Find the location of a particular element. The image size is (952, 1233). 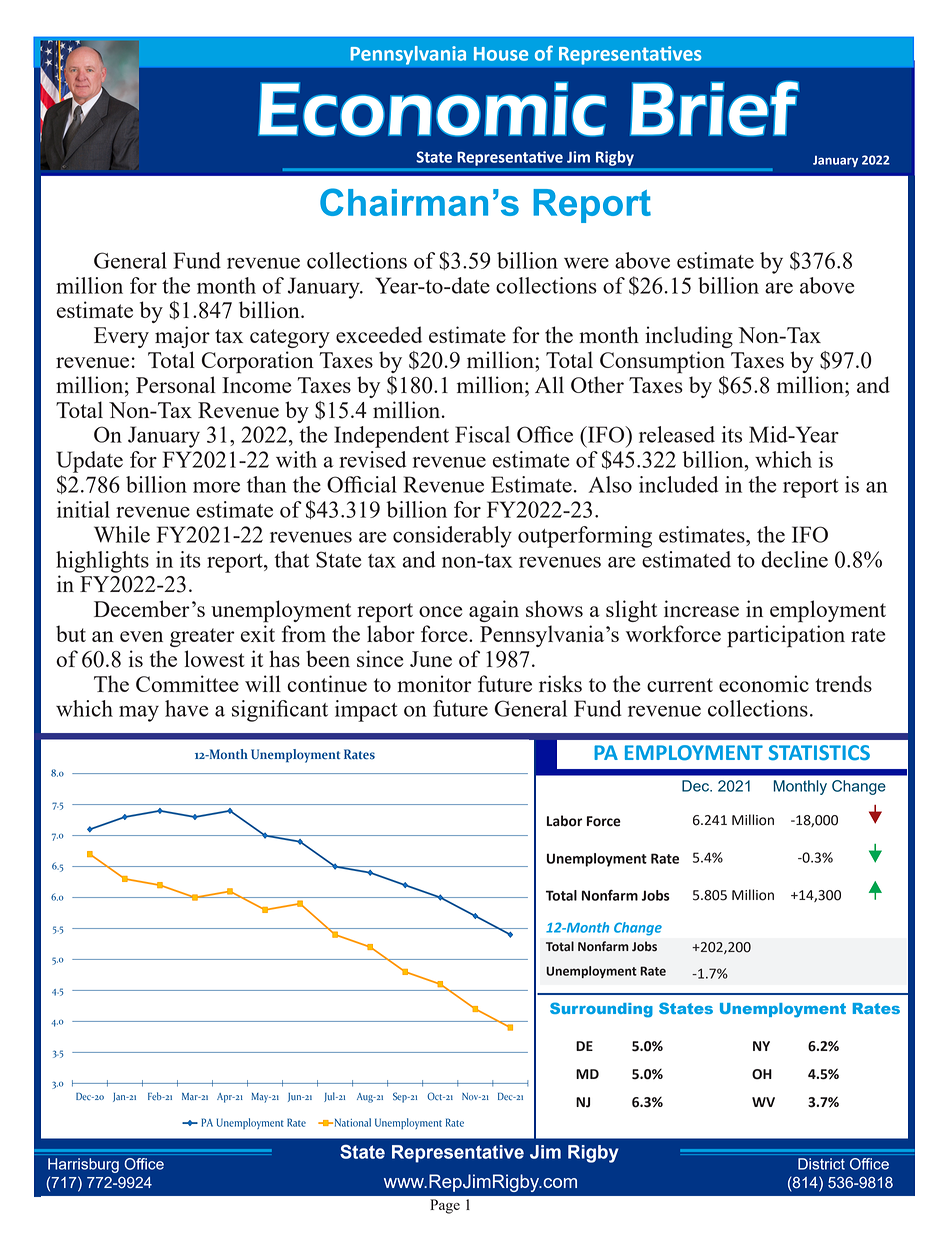

monitor is located at coordinates (434, 683).
